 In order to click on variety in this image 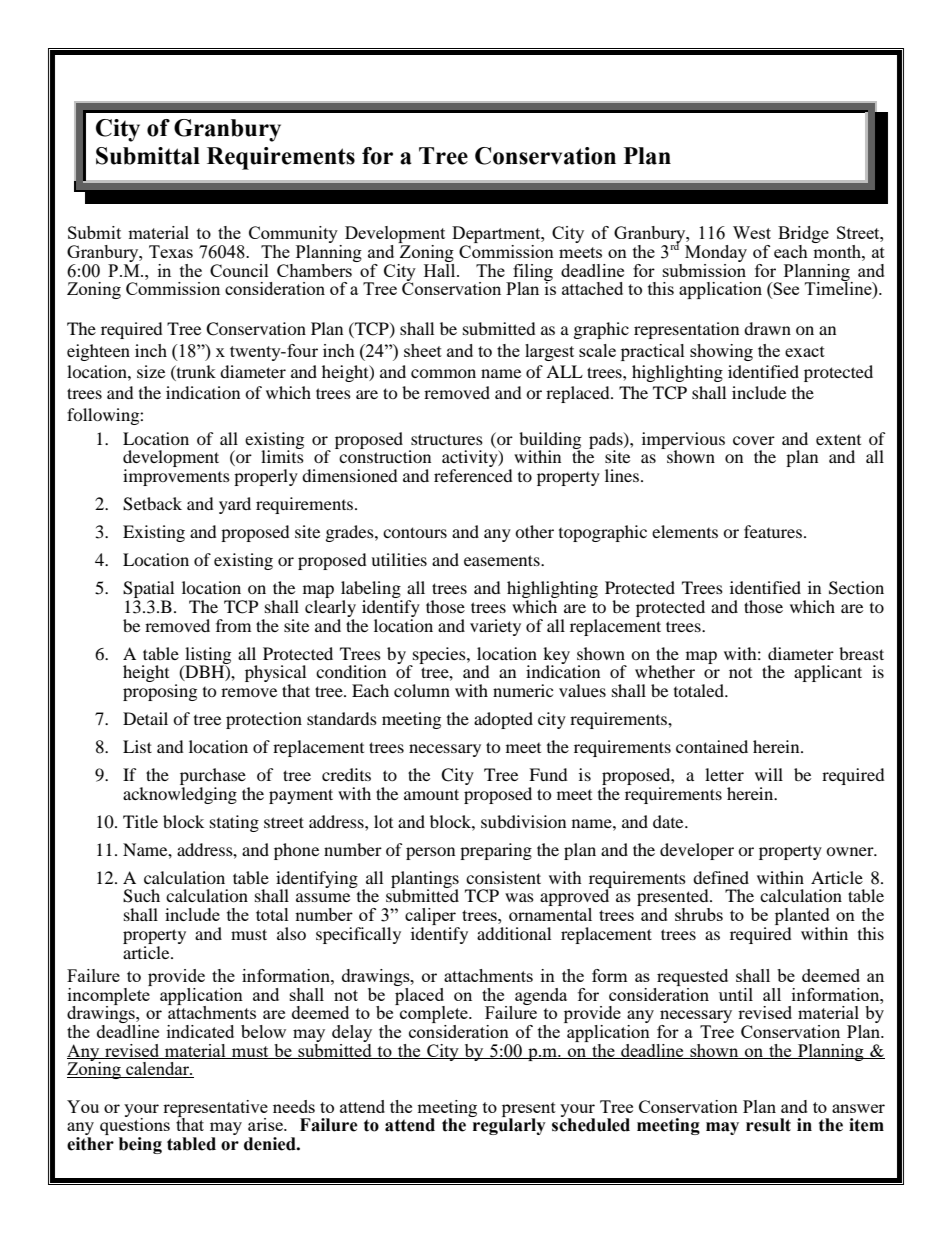, I will do `click(495, 627)`.
